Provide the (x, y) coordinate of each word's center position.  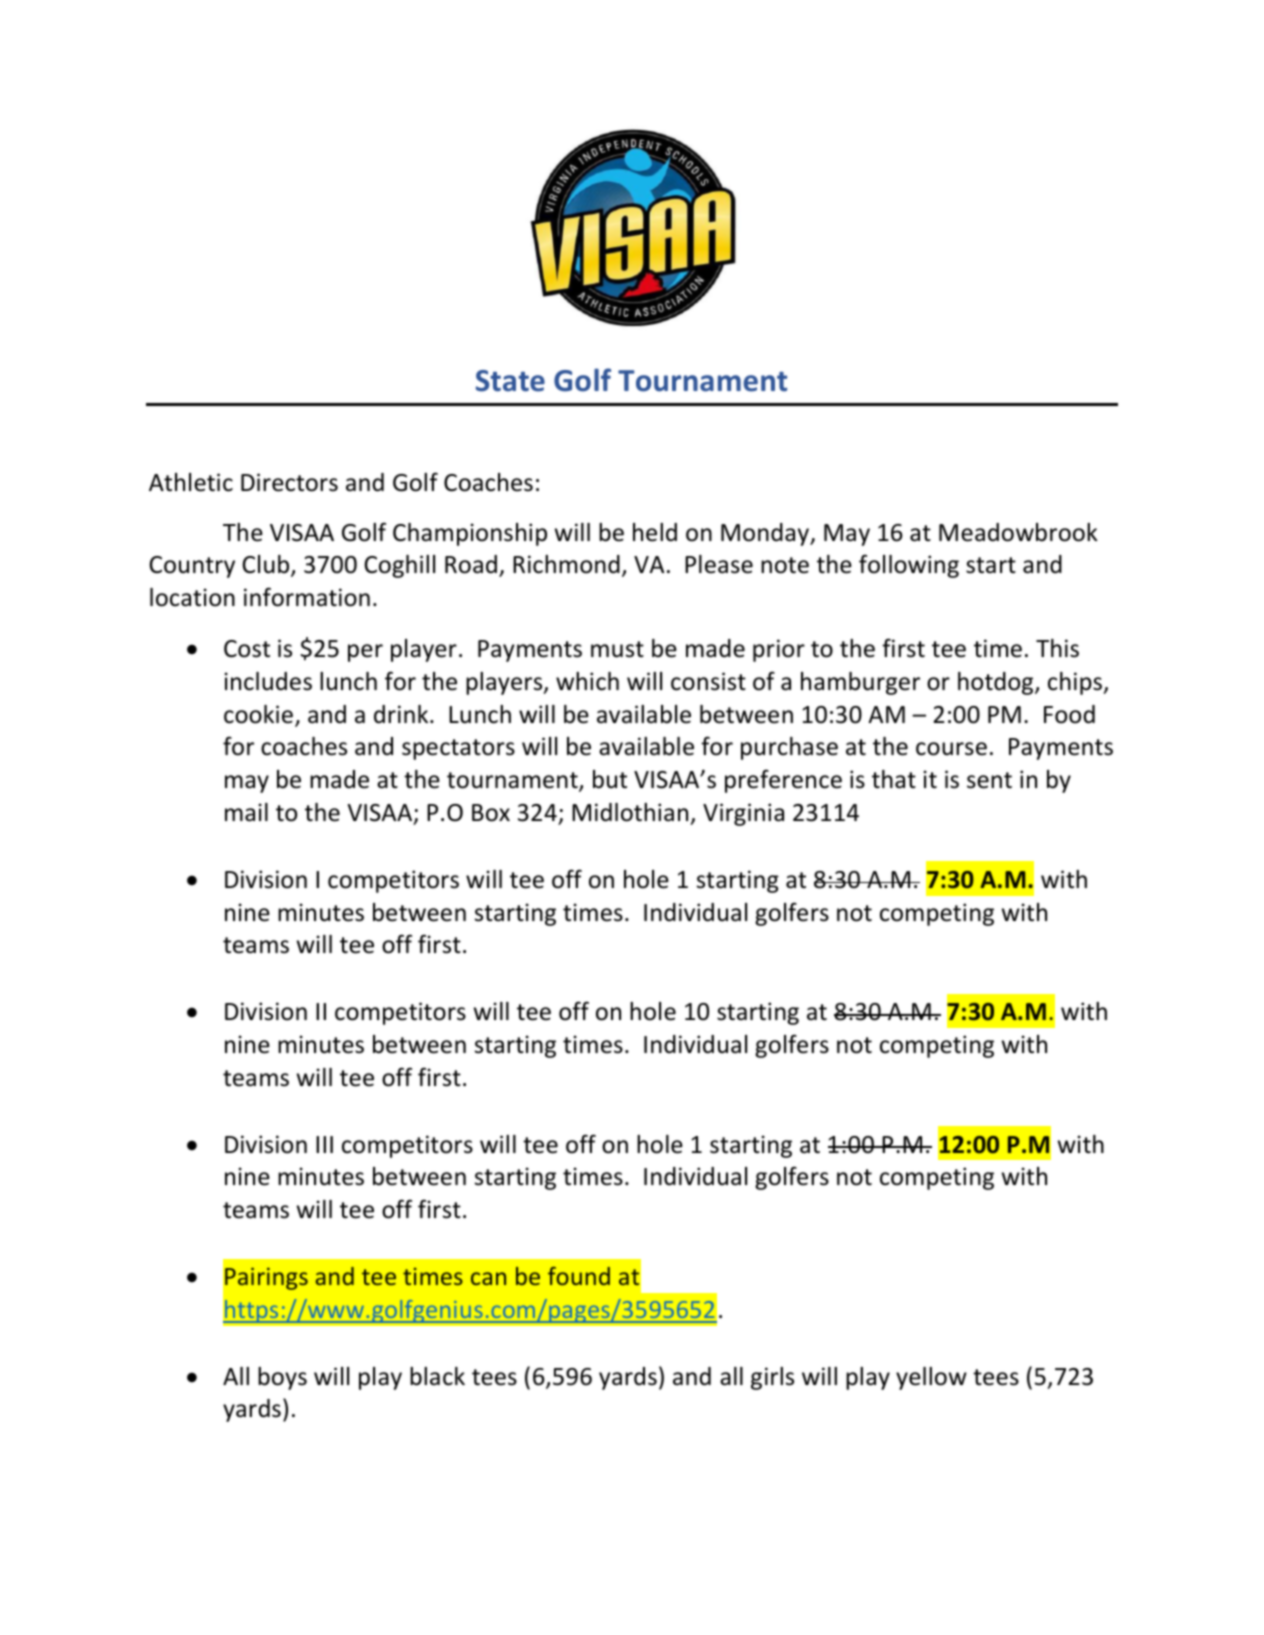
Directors (289, 482)
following (909, 566)
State (510, 381)
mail (246, 812)
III (324, 1144)
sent (989, 780)
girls (772, 1378)
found (579, 1276)
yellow (931, 1378)
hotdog (997, 683)
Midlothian (630, 812)
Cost (247, 649)
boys (282, 1378)
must (617, 649)
